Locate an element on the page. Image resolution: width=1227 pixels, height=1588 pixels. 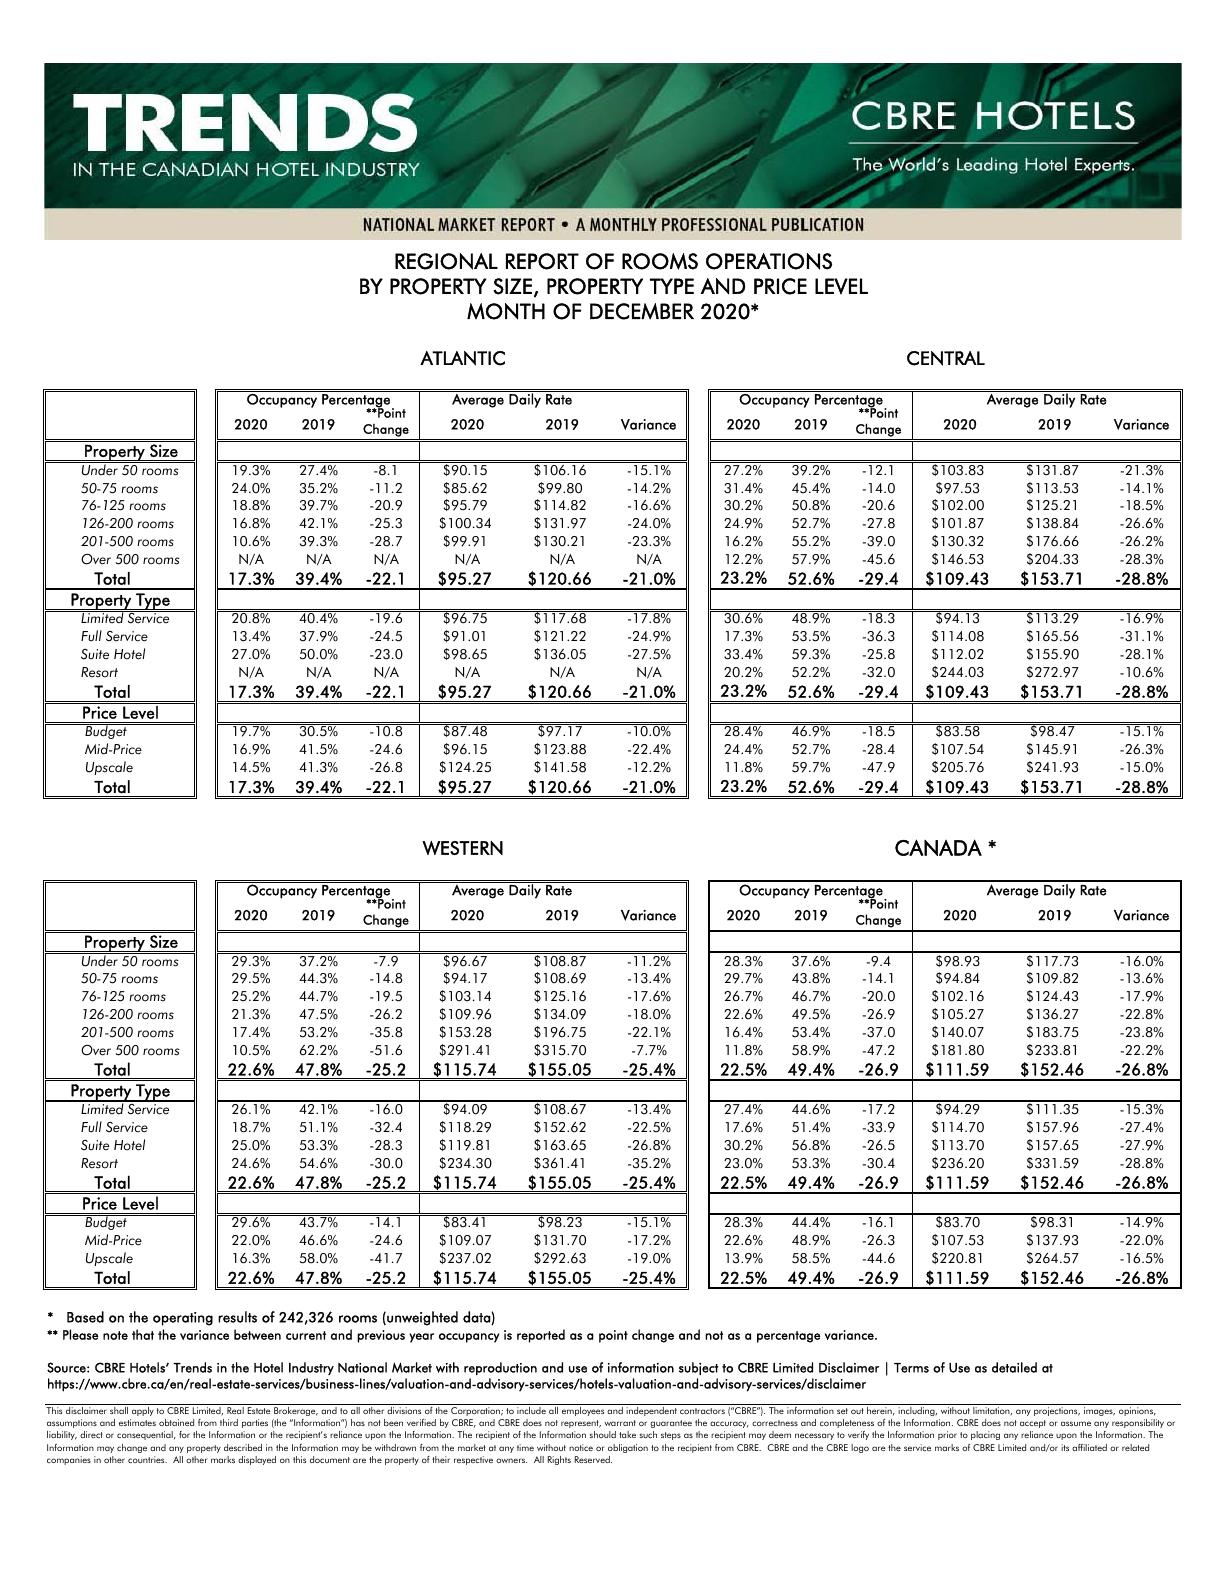
ATLANTIC is located at coordinates (462, 358).
